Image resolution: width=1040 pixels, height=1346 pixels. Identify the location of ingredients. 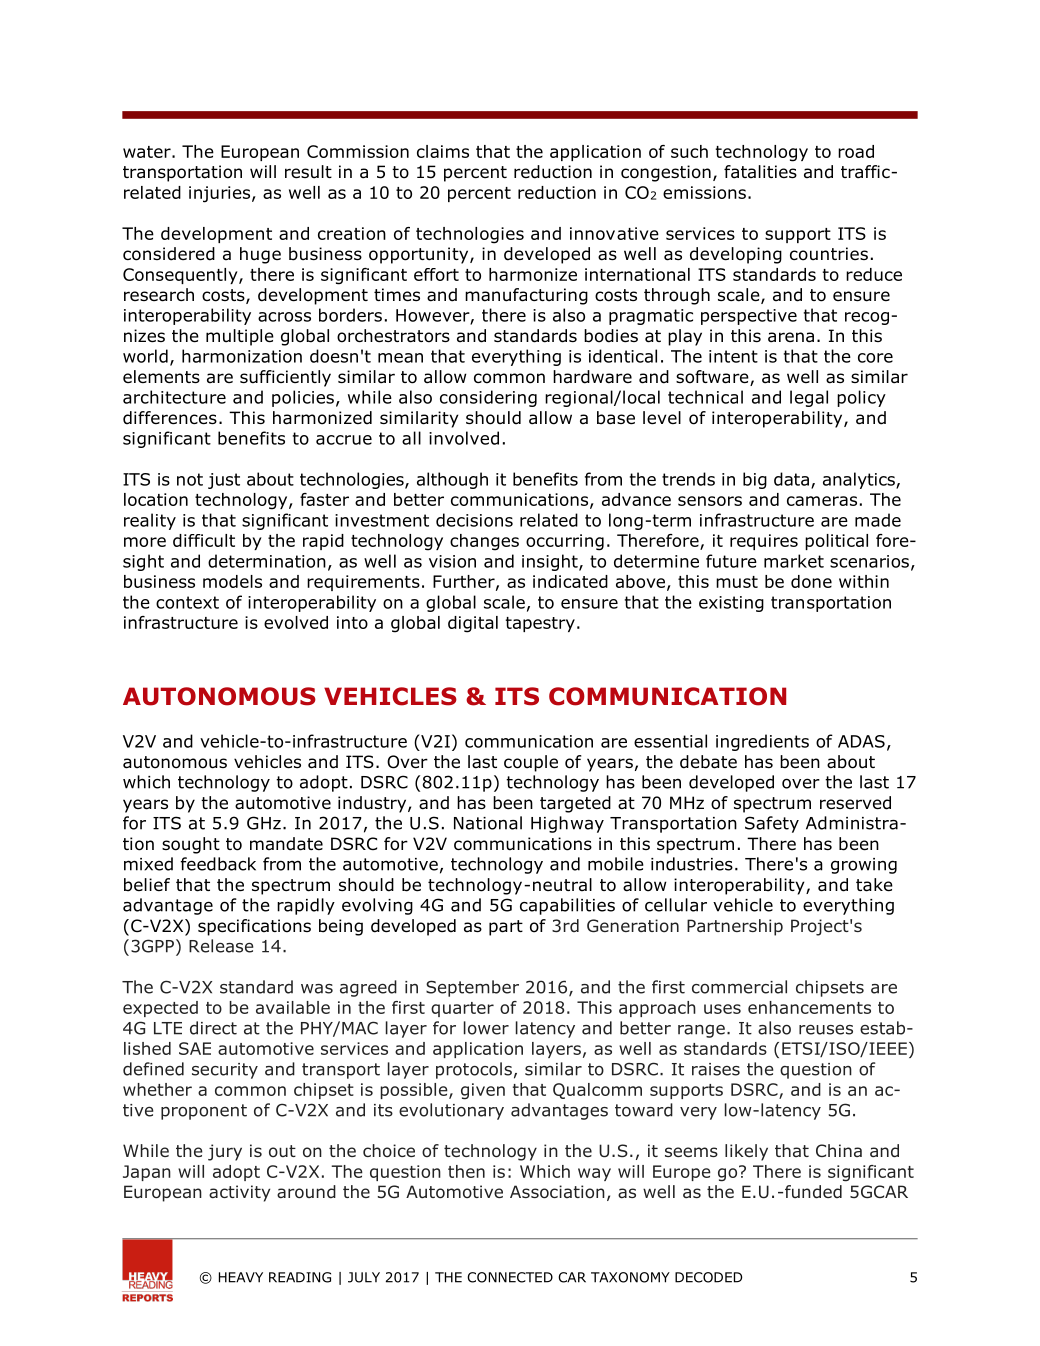
(762, 742).
